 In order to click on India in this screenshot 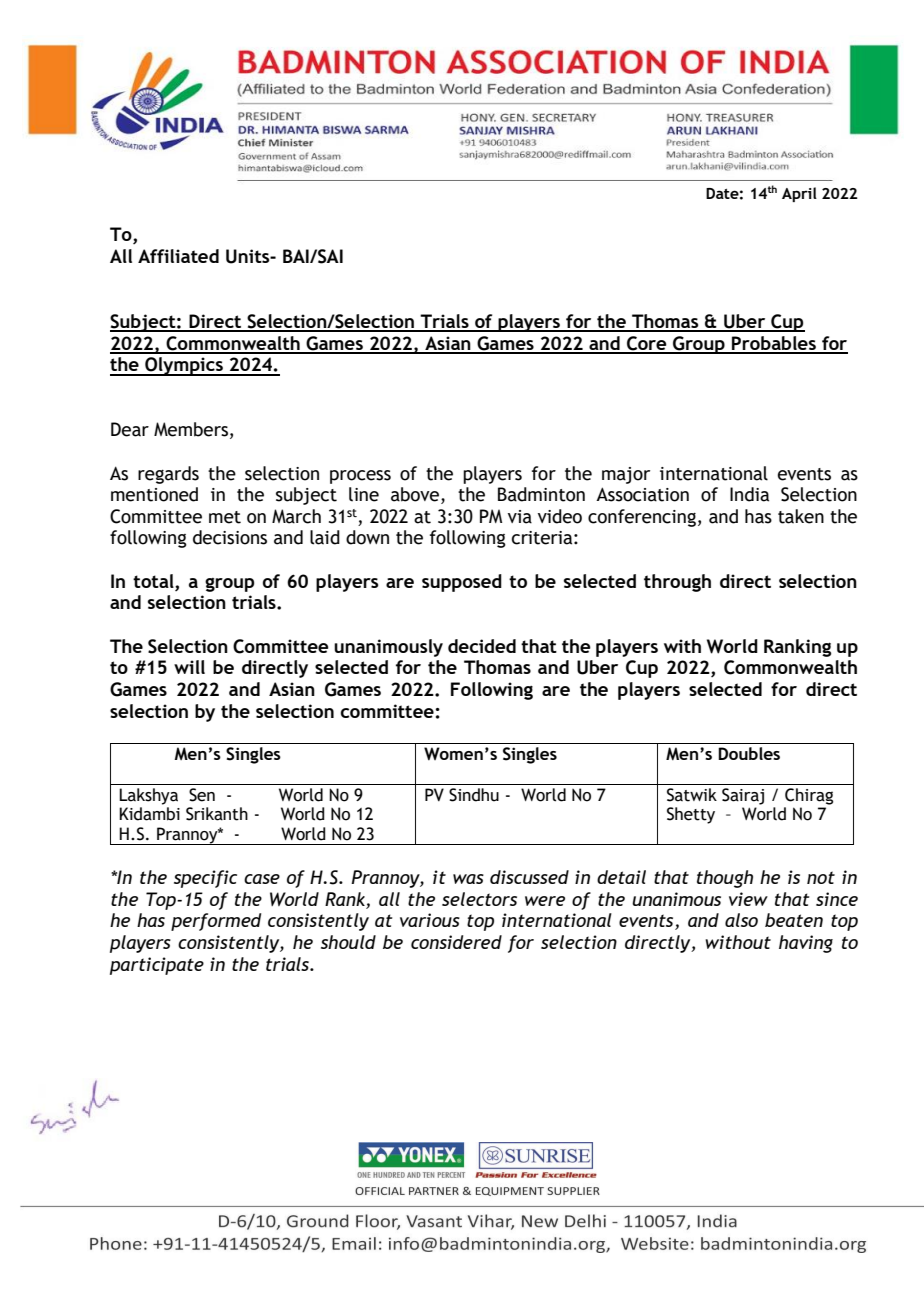, I will do `click(749, 494)`.
